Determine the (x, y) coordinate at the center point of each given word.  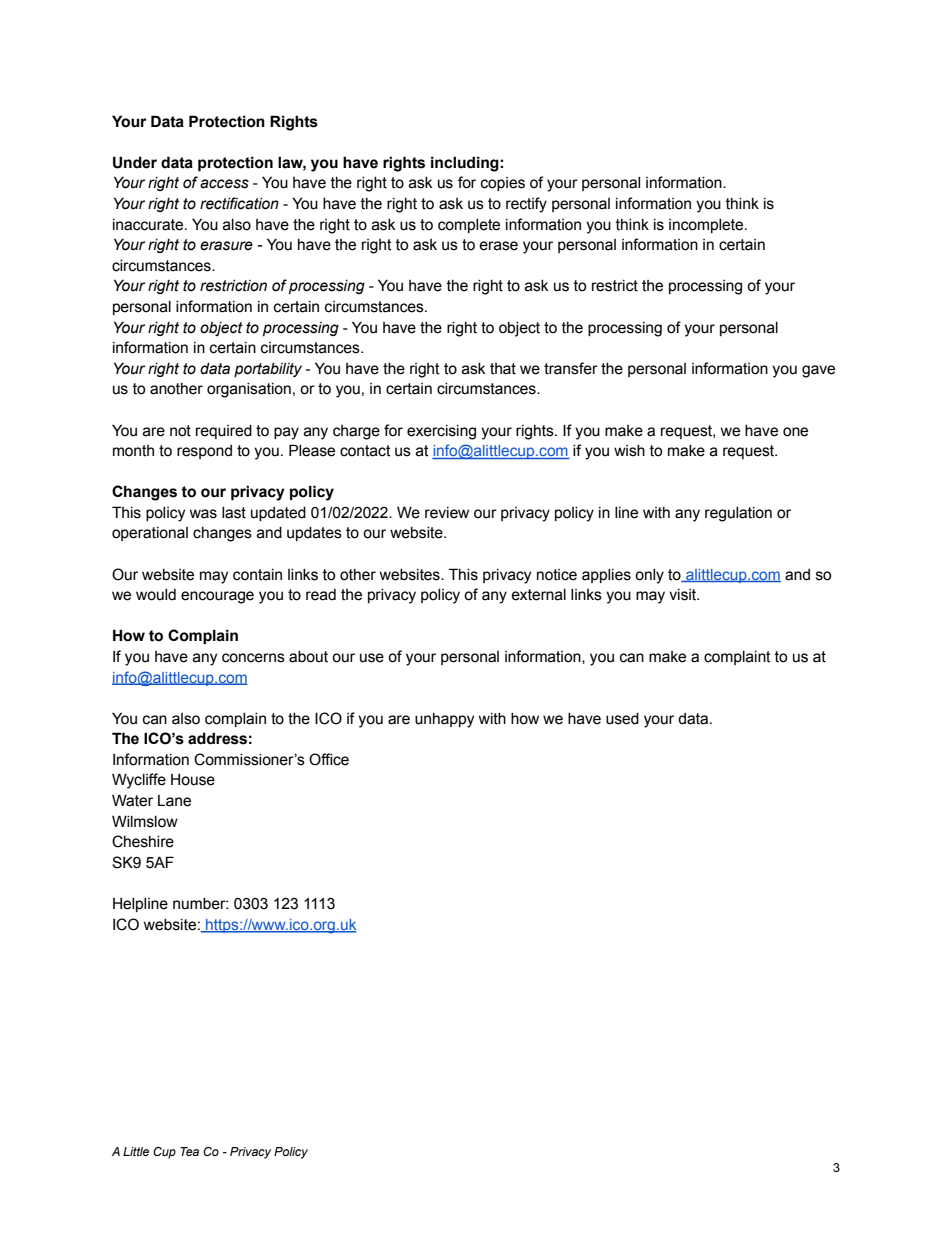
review (447, 513)
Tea (189, 1151)
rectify (526, 205)
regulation (738, 514)
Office (329, 759)
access (224, 184)
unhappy (444, 720)
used (622, 719)
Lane (174, 801)
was (203, 514)
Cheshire (143, 841)
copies (503, 184)
